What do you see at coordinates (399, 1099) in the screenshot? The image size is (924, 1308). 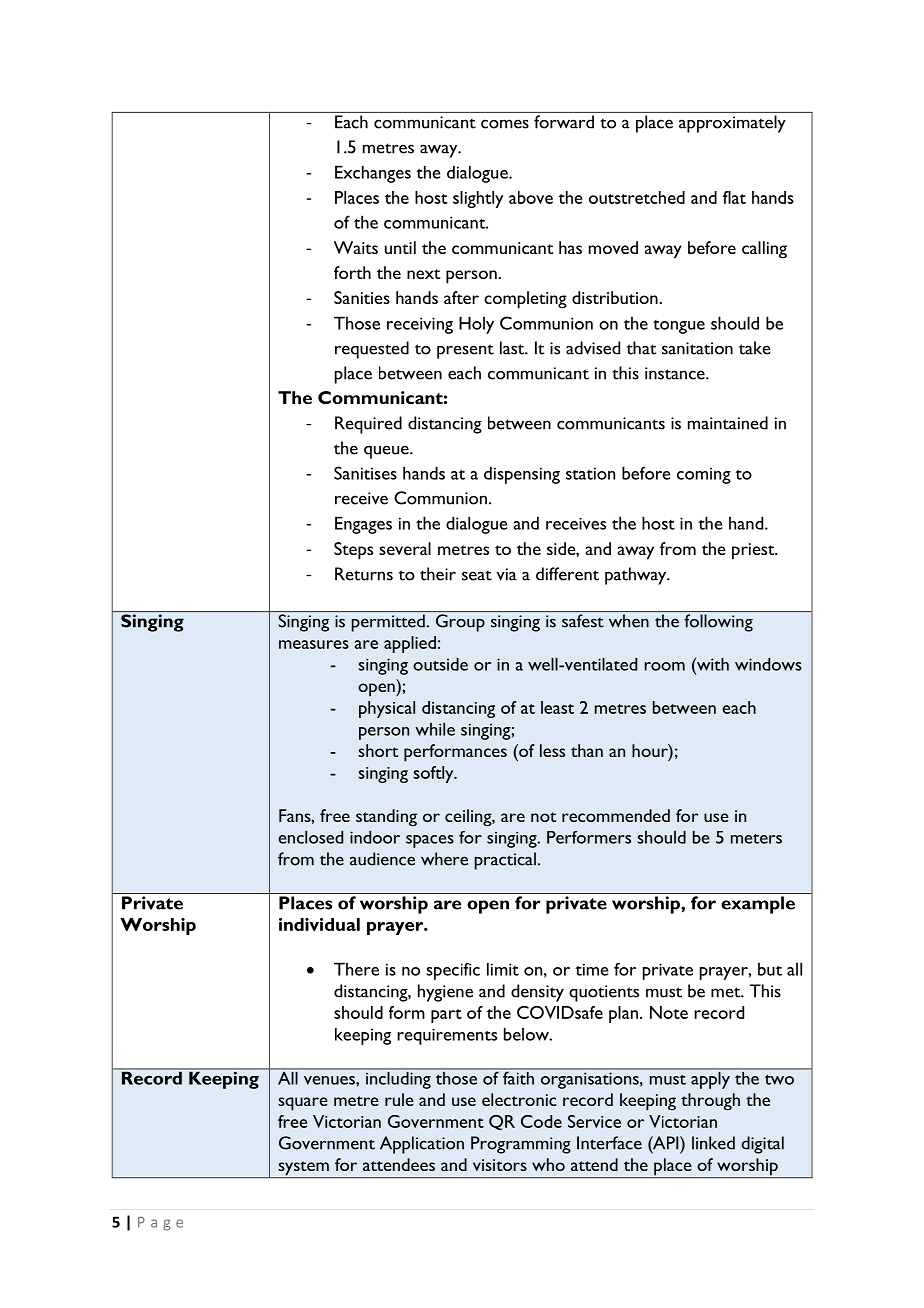 I see `rule` at bounding box center [399, 1099].
